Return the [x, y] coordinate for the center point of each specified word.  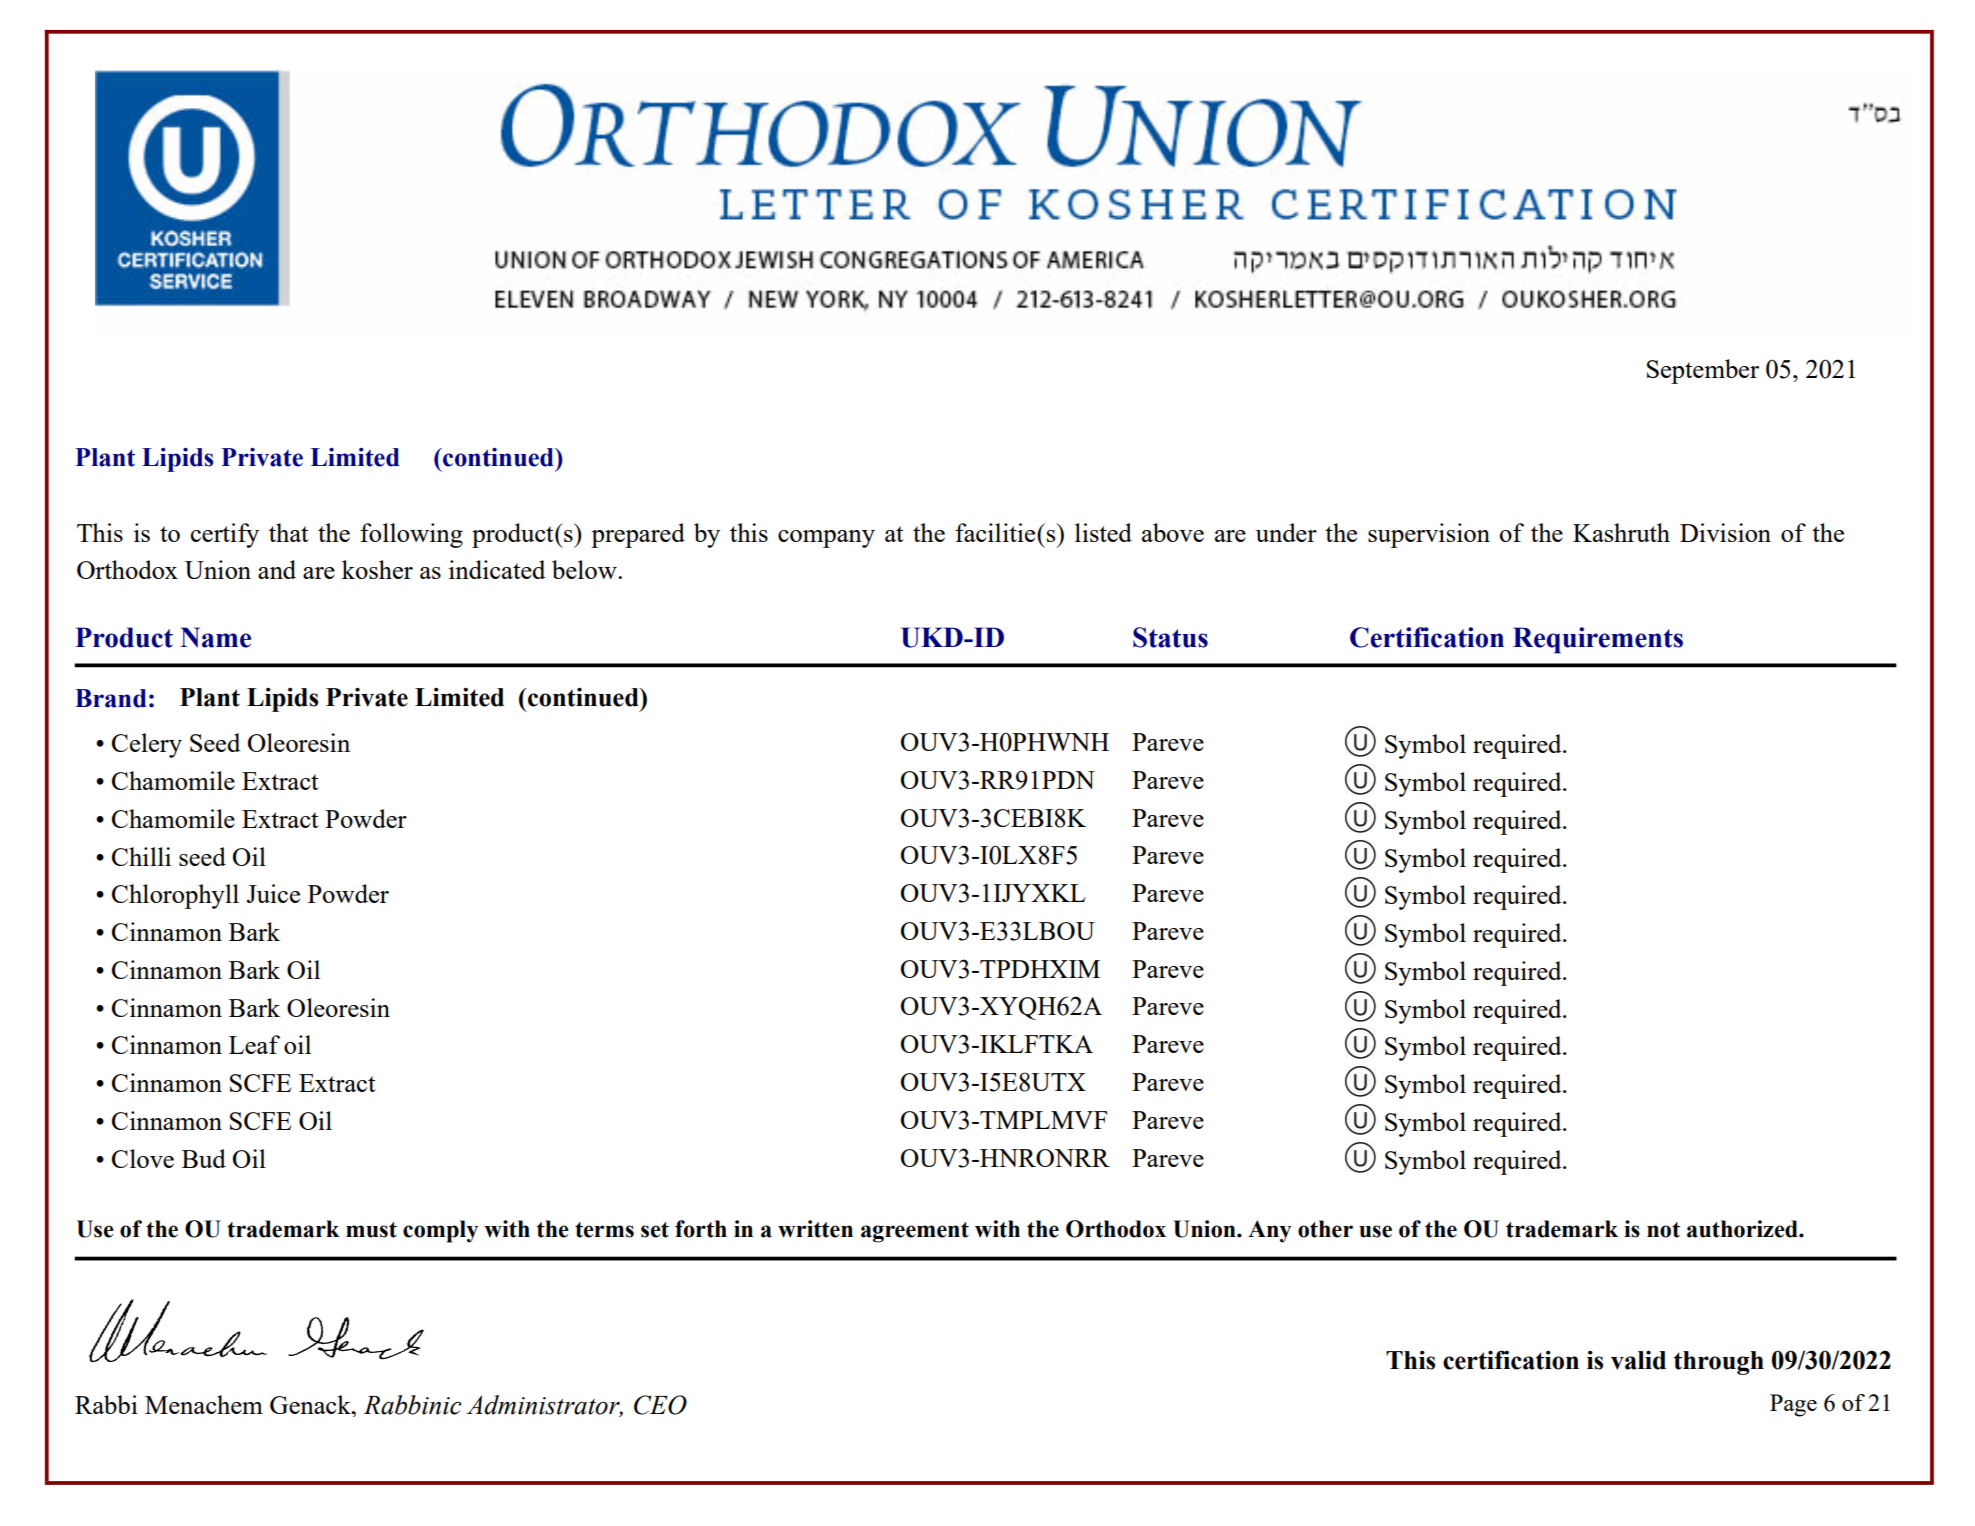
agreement [915, 1232]
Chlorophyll [175, 896]
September [1703, 371]
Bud [204, 1158]
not [1663, 1230]
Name [215, 637]
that [289, 532]
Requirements [1598, 640]
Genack [311, 1404]
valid [1638, 1360]
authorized [1743, 1229]
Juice [273, 893]
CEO [660, 1405]
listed [1103, 532]
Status [1170, 637]
